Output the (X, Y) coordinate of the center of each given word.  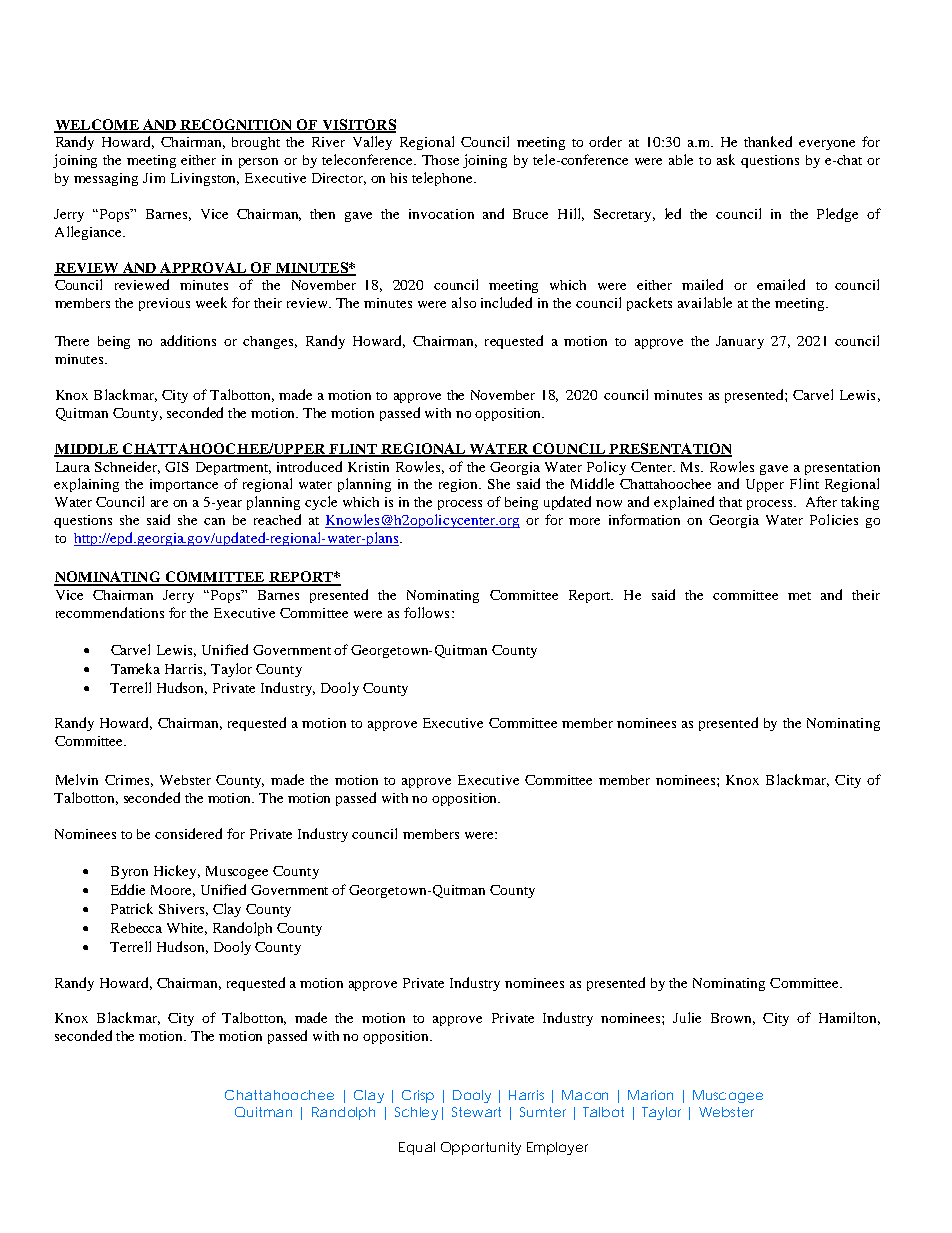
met (799, 596)
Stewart (476, 1112)
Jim (154, 178)
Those (440, 160)
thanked (768, 141)
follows (426, 612)
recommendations (110, 612)
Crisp (418, 1096)
